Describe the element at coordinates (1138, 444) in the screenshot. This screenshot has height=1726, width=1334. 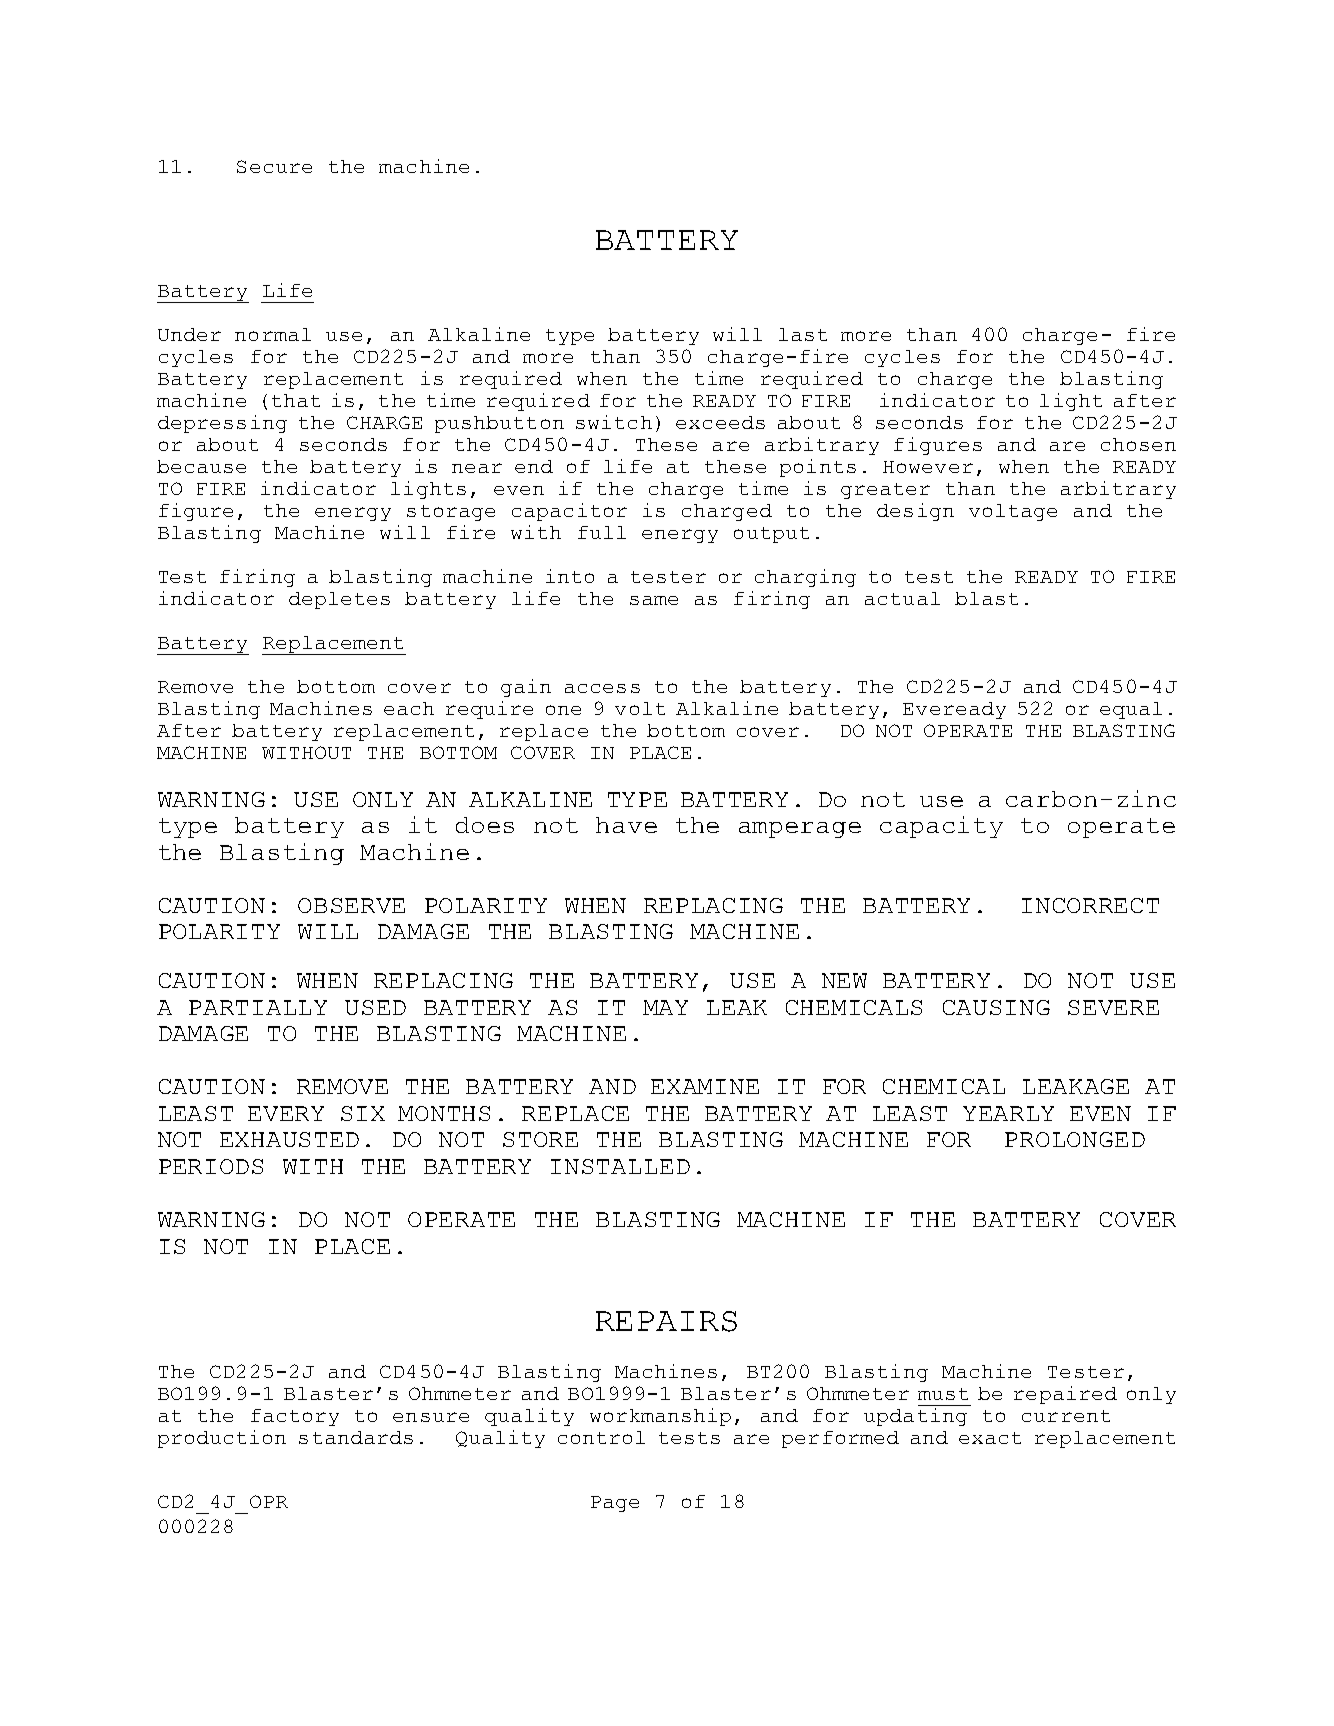
I see `chosen` at that location.
